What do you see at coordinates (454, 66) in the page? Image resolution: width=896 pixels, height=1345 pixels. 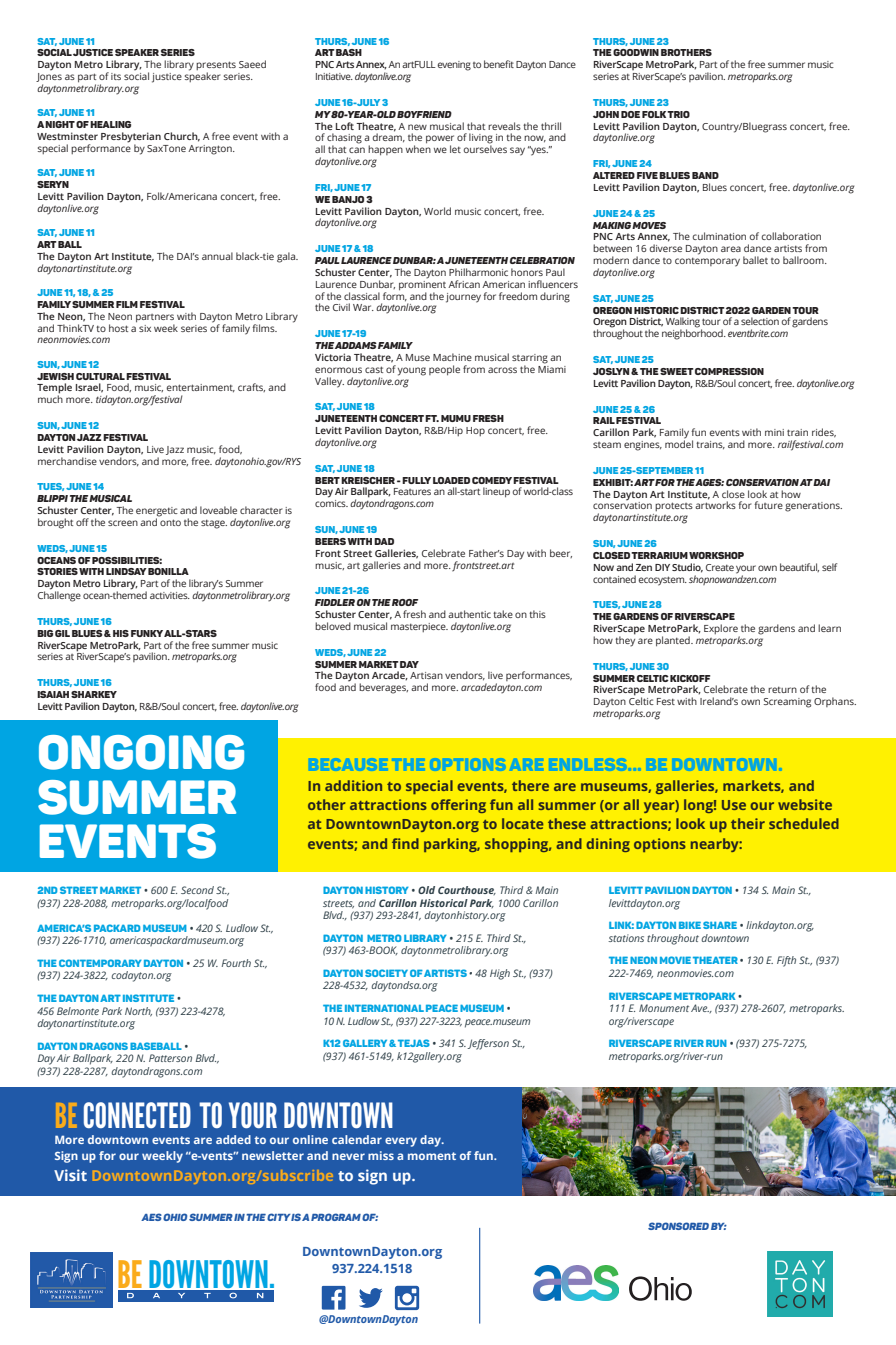 I see `evening` at bounding box center [454, 66].
